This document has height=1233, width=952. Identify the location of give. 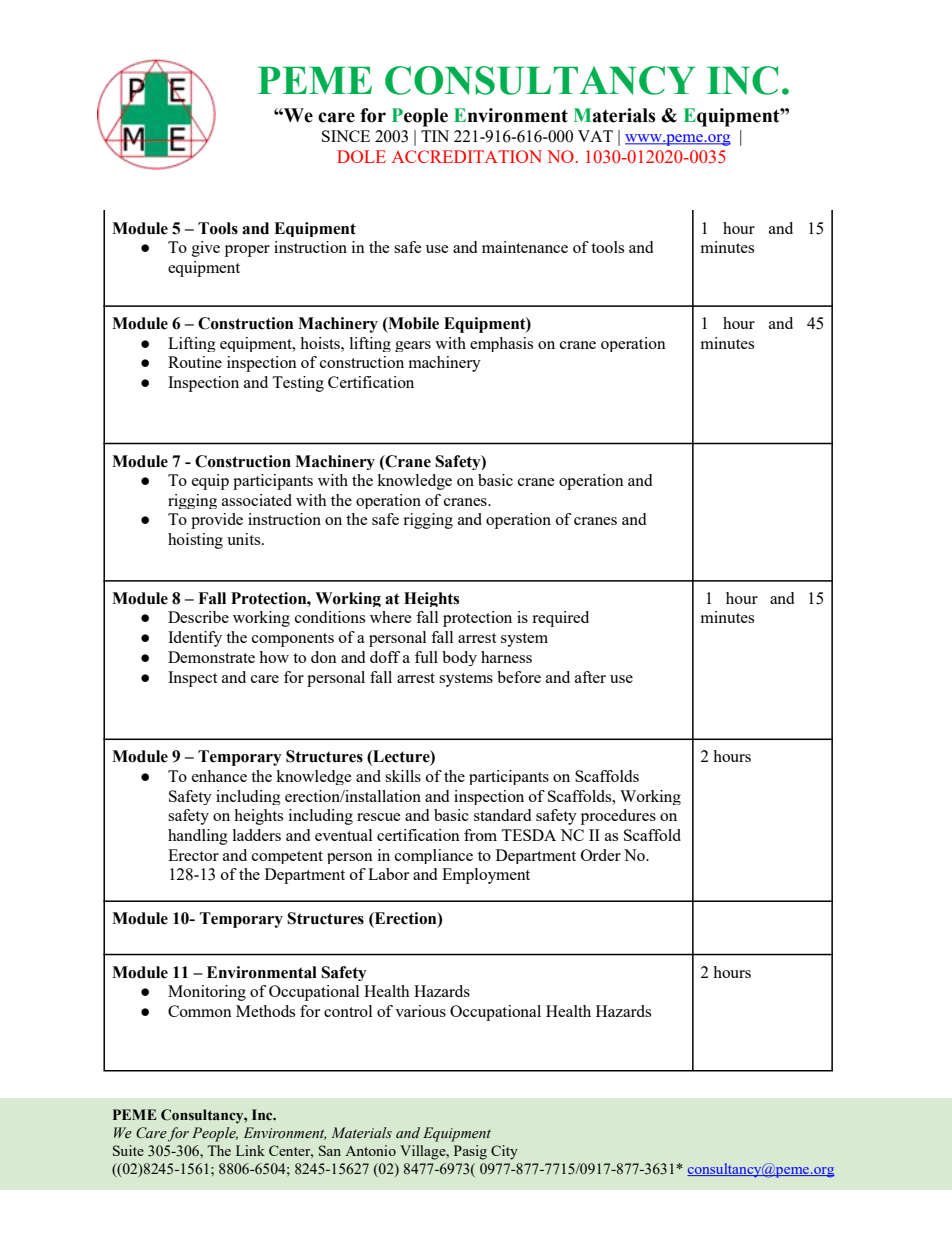
(206, 249).
